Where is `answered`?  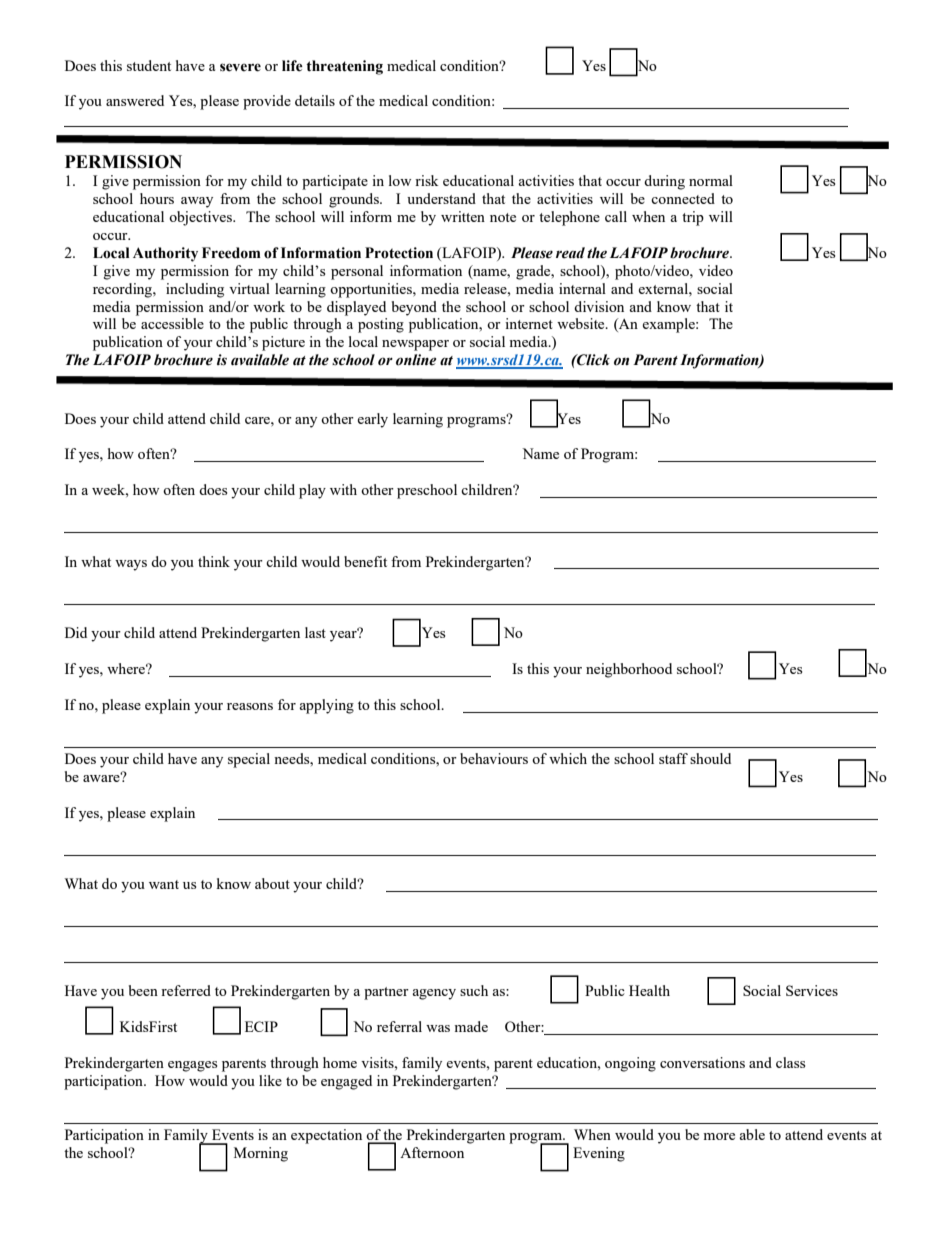
answered is located at coordinates (135, 100).
